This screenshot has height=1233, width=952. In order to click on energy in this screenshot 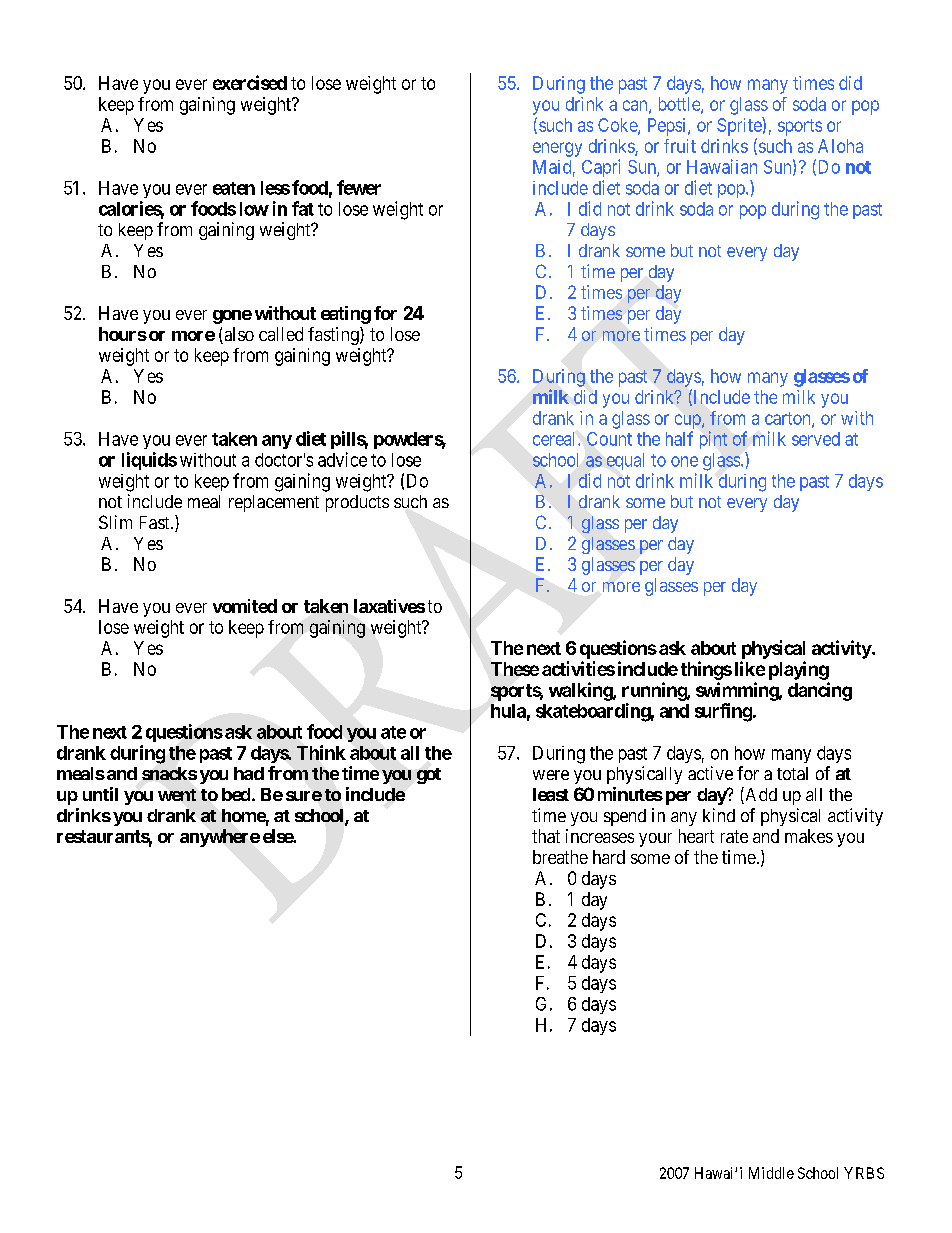, I will do `click(557, 149)`.
